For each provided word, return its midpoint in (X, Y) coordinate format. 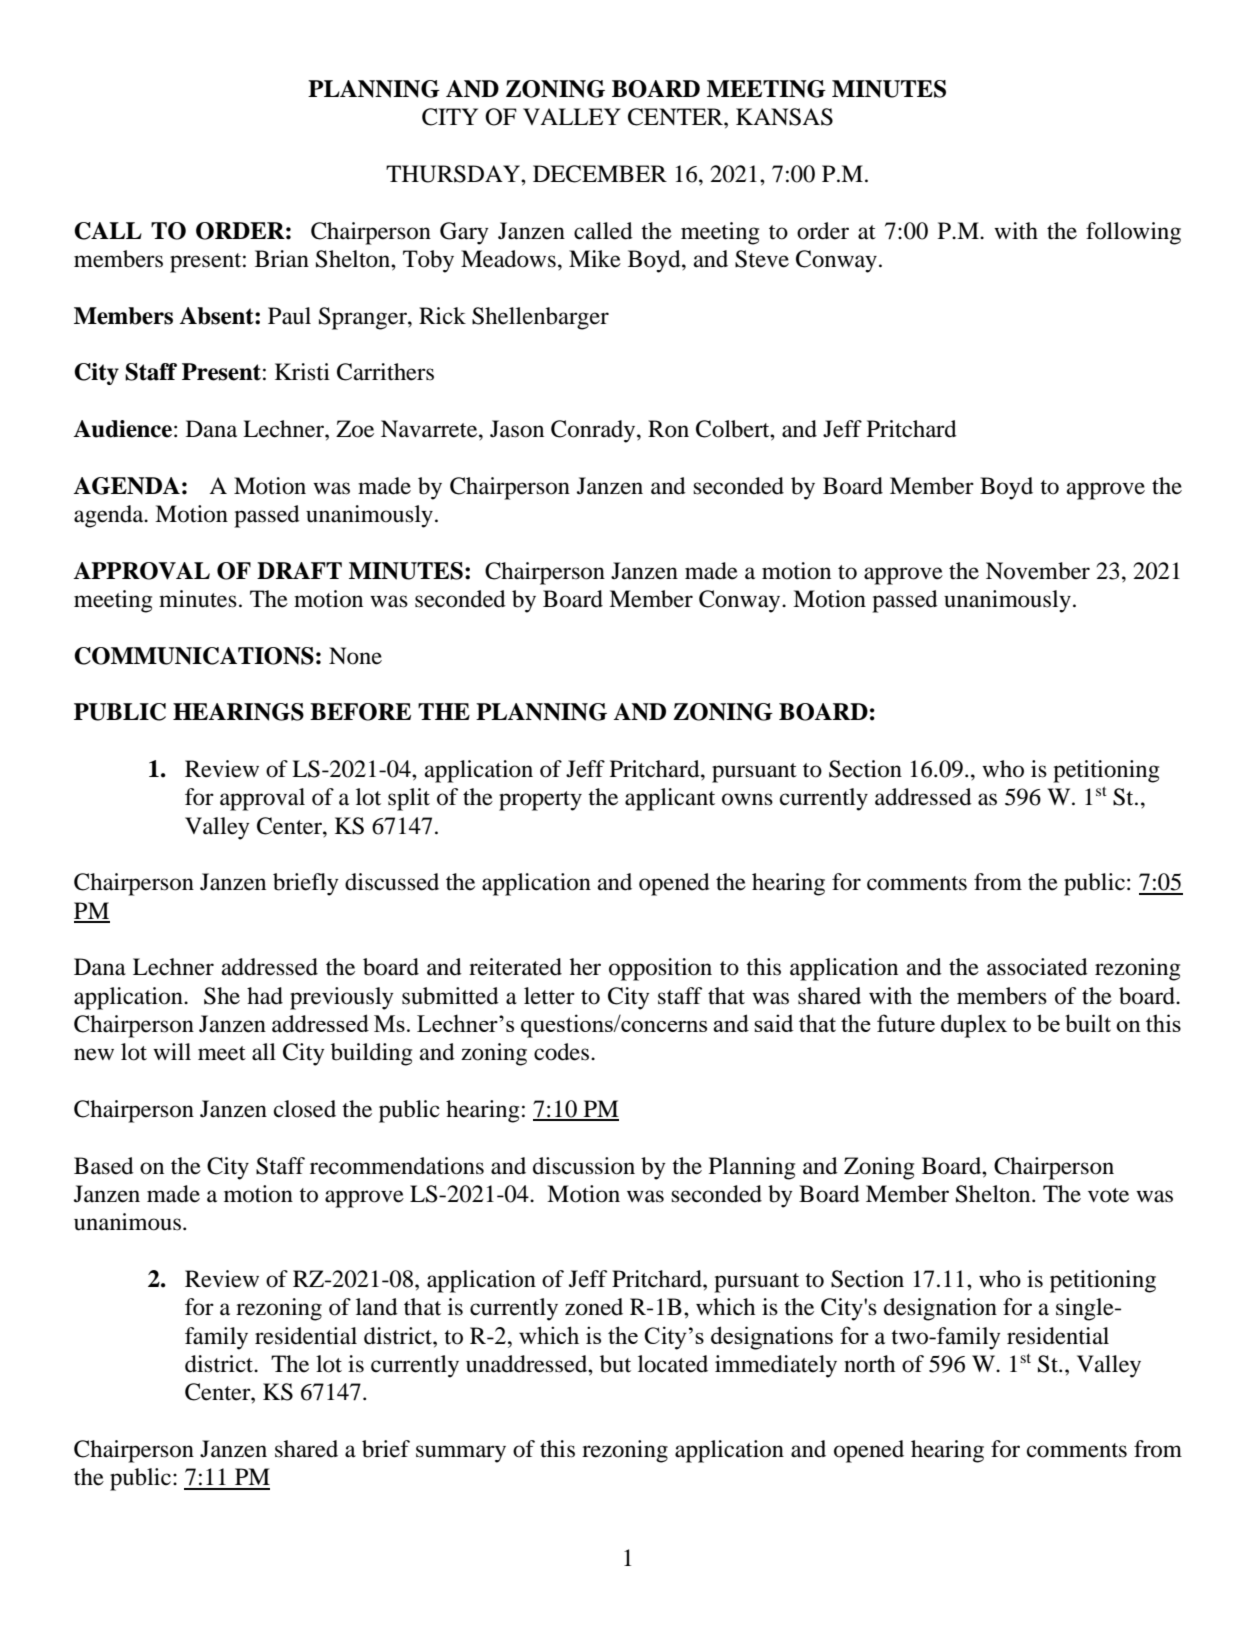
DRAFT (299, 570)
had (265, 996)
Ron (668, 429)
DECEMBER (600, 174)
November (1038, 571)
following (1133, 233)
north (869, 1364)
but (615, 1364)
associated (1037, 967)
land (377, 1307)
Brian (282, 259)
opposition (660, 969)
